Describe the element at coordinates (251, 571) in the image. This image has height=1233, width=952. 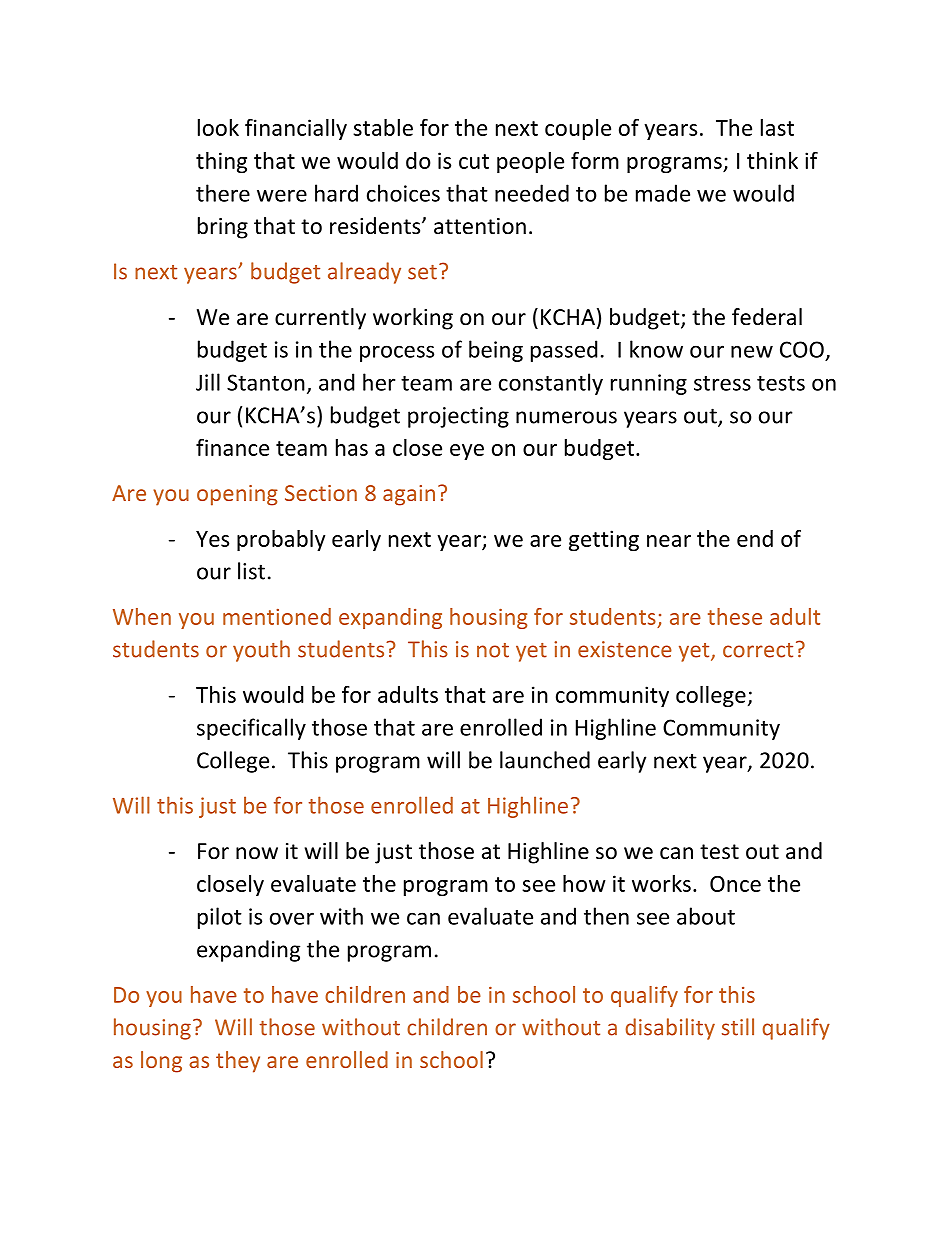
I see `list` at that location.
